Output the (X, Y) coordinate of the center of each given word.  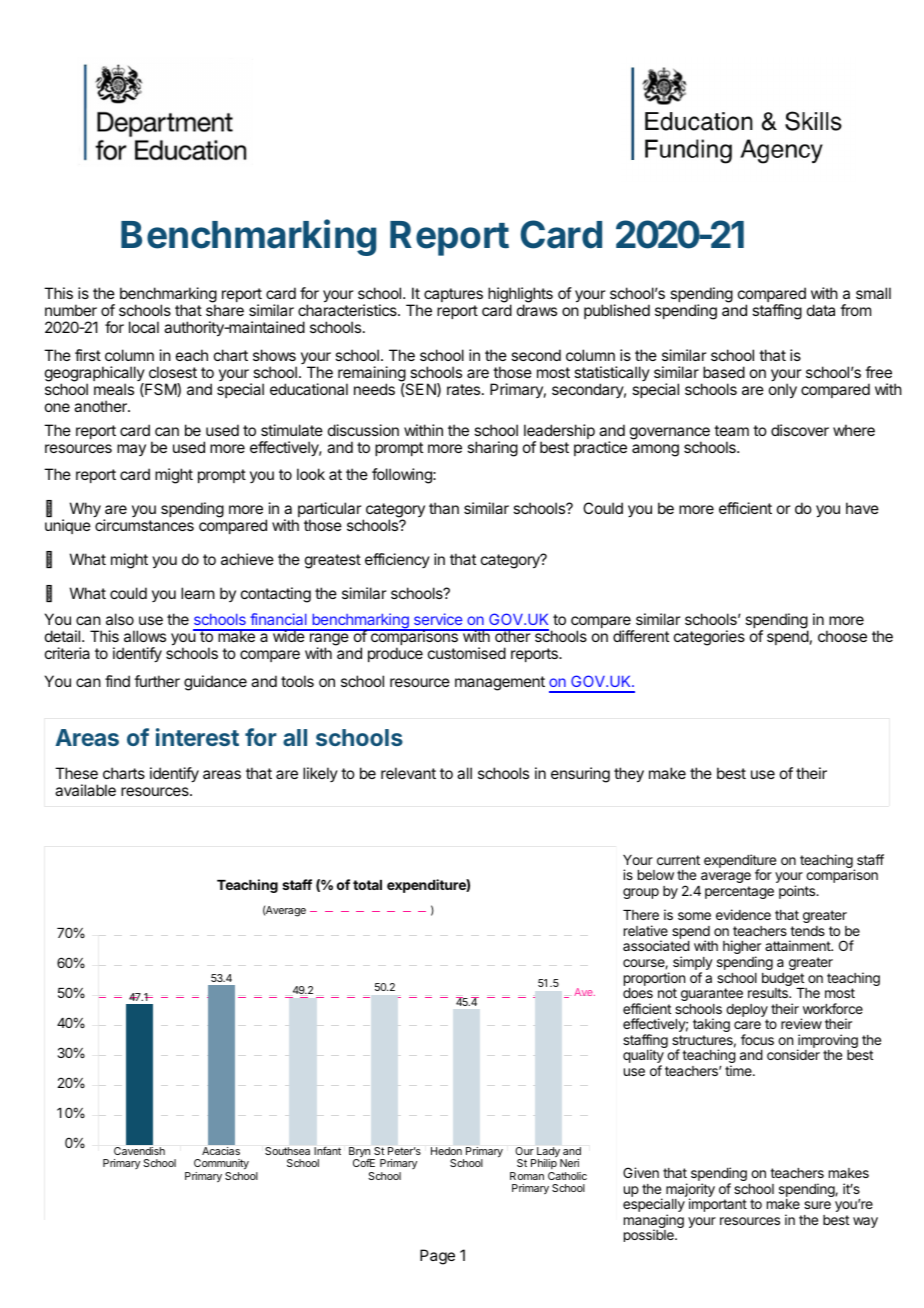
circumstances (144, 525)
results (769, 993)
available (85, 790)
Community (221, 1166)
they (629, 775)
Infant (327, 1151)
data (821, 310)
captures (453, 295)
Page (437, 1257)
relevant (408, 773)
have (862, 508)
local (144, 327)
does (638, 993)
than (444, 508)
